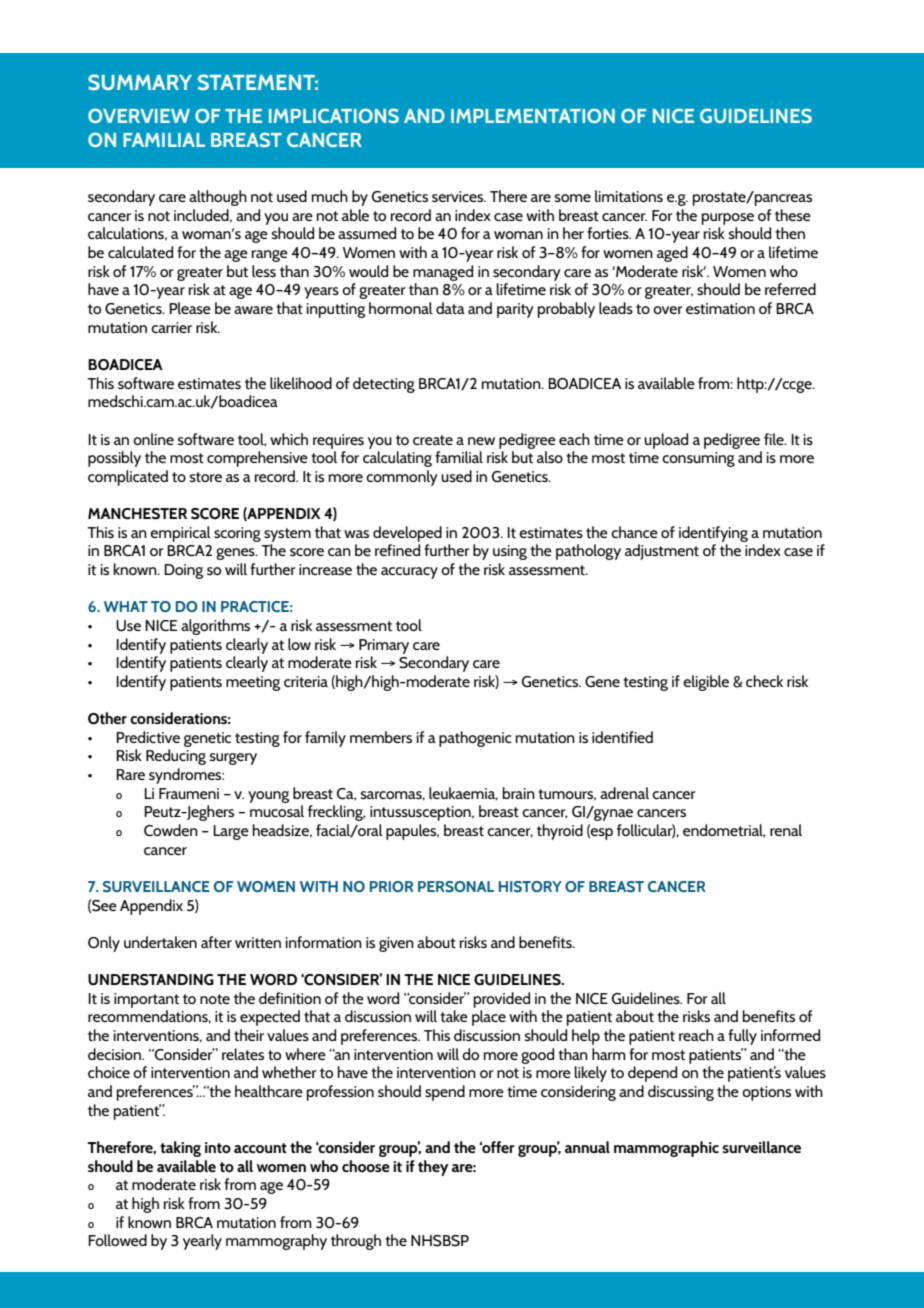 This screenshot has width=924, height=1308. Describe the element at coordinates (180, 1149) in the screenshot. I see `taking` at that location.
